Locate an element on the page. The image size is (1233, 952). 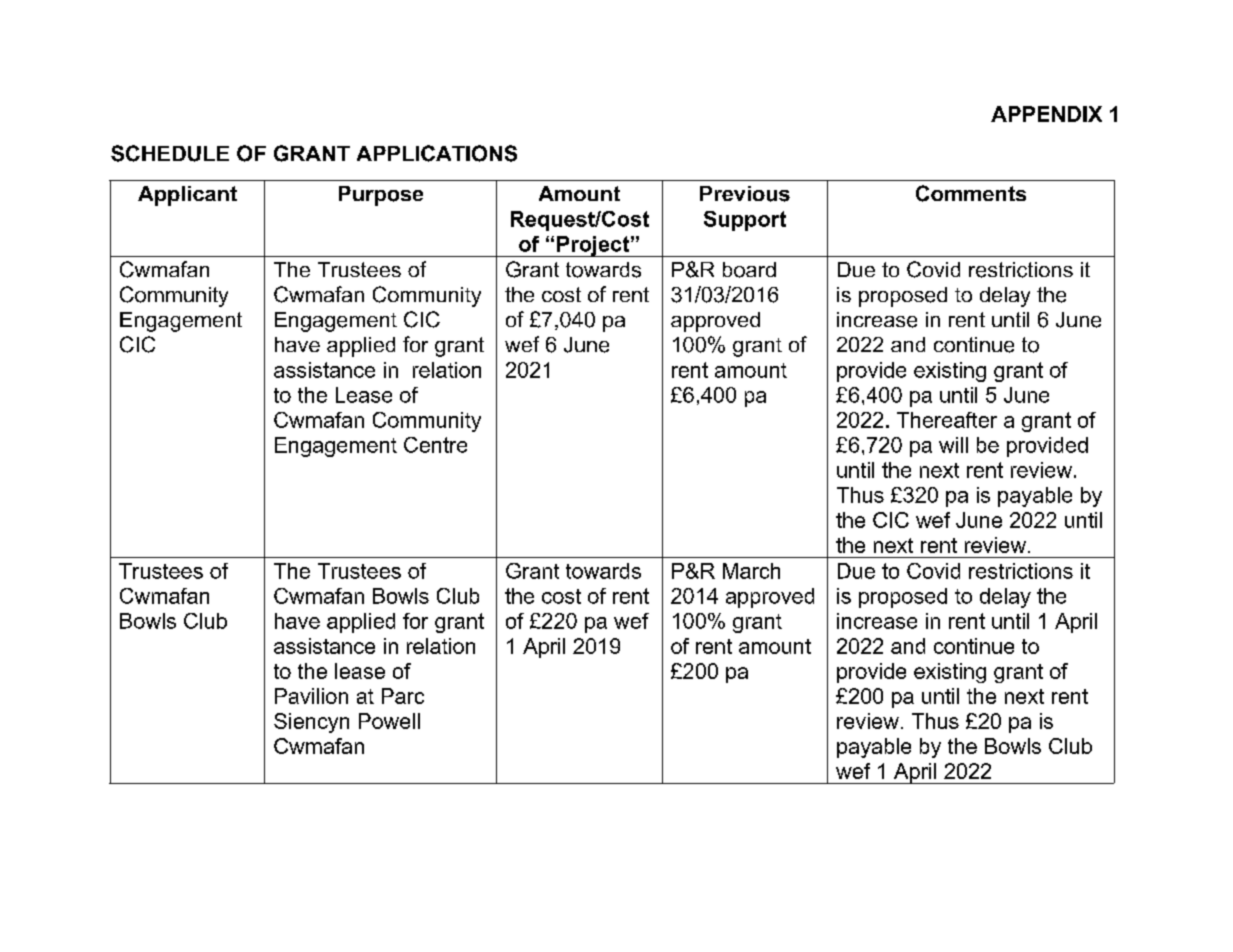
will is located at coordinates (953, 445).
